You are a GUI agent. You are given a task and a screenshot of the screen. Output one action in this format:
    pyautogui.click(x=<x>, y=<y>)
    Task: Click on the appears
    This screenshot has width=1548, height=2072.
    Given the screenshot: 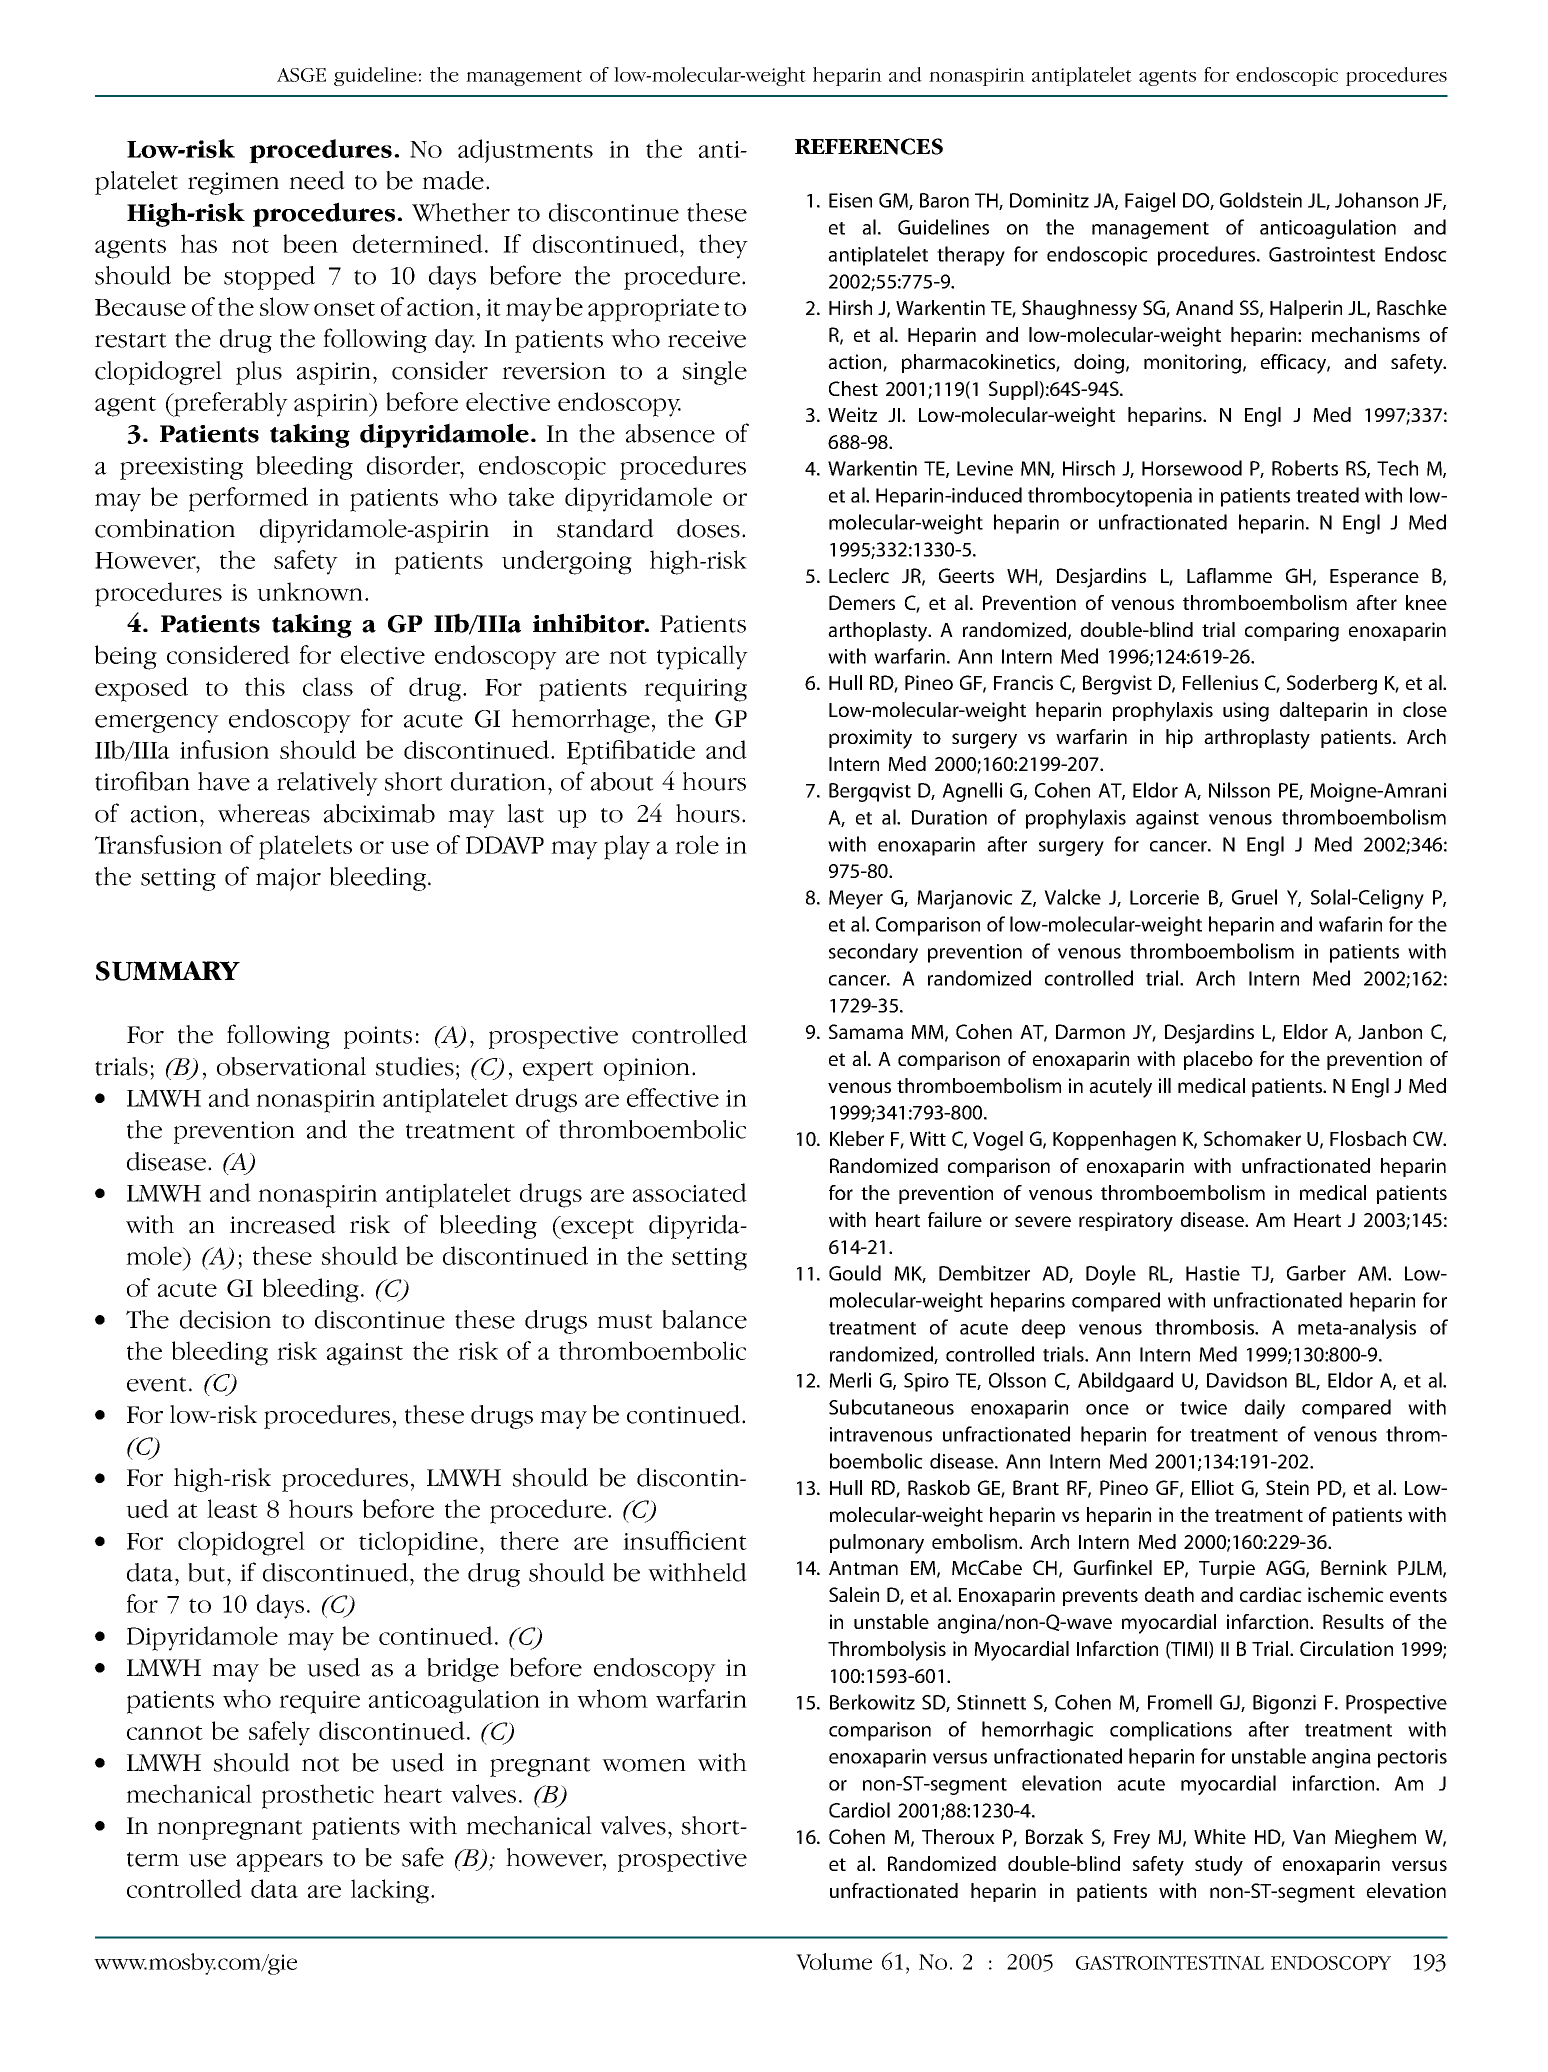 What is the action you would take?
    pyautogui.click(x=280, y=1863)
